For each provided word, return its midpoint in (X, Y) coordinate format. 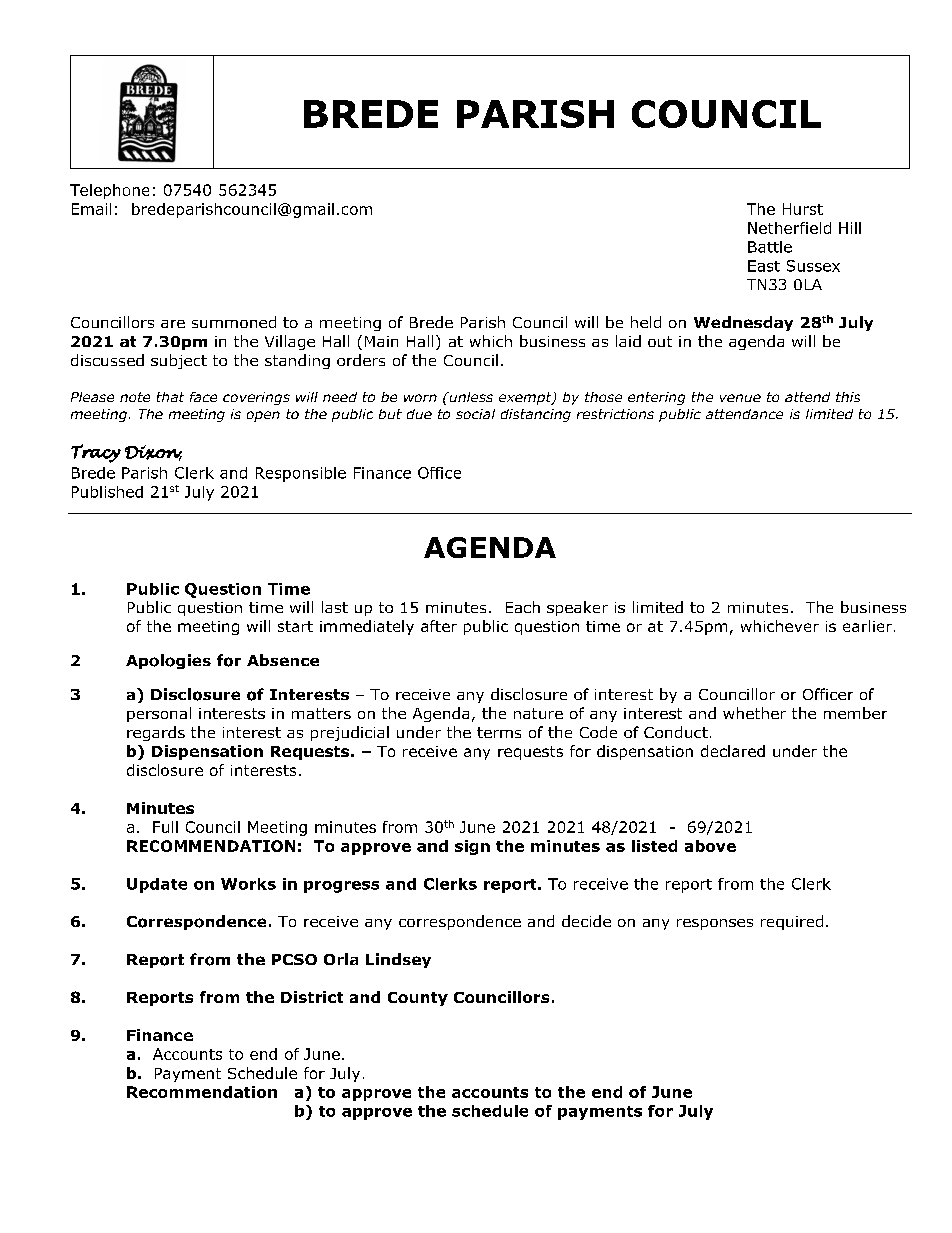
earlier (867, 626)
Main (381, 341)
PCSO (294, 959)
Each (523, 607)
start (295, 626)
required (792, 922)
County (418, 999)
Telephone (109, 191)
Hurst (803, 209)
